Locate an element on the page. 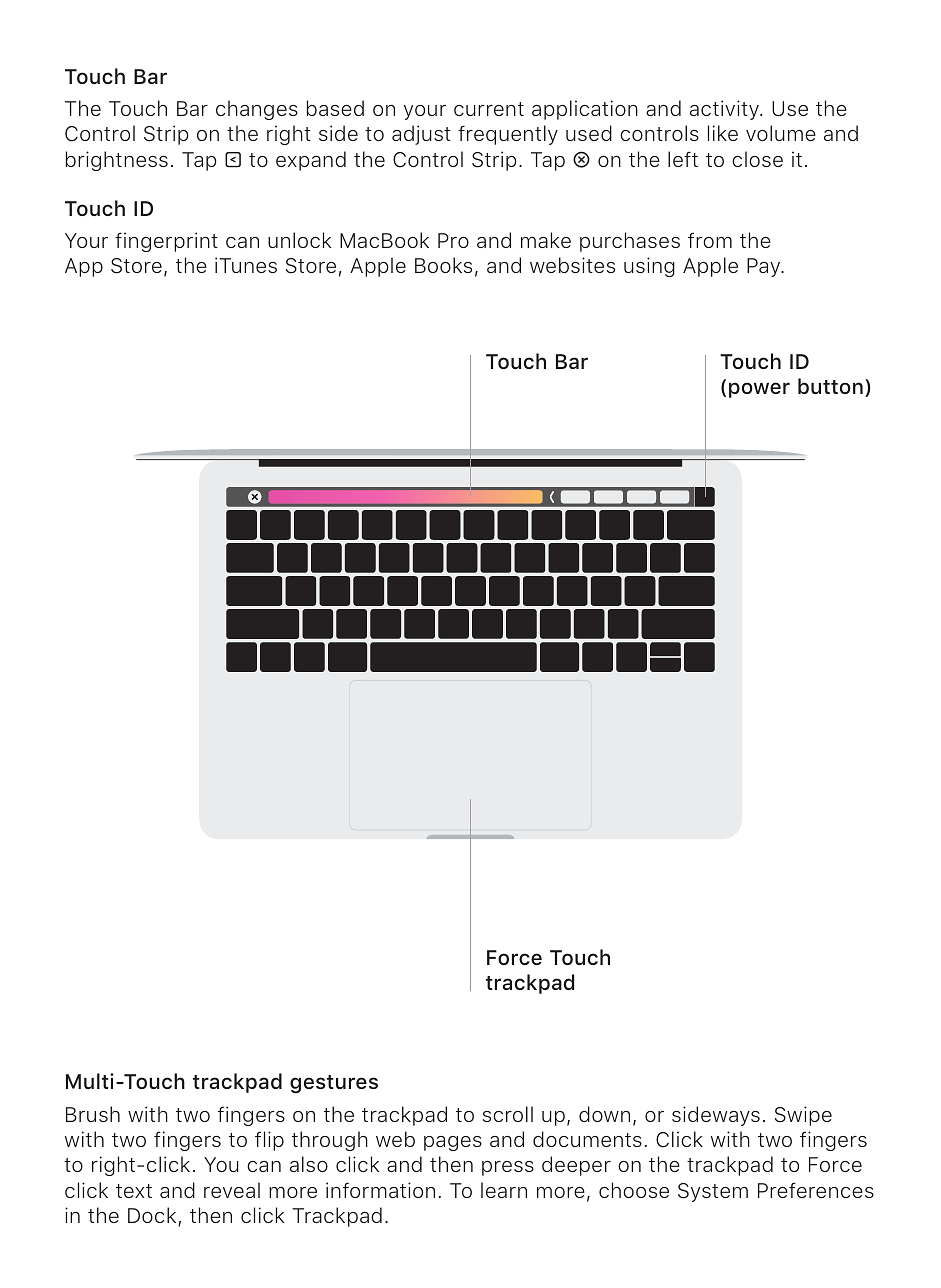 The image size is (941, 1288). power is located at coordinates (759, 390).
